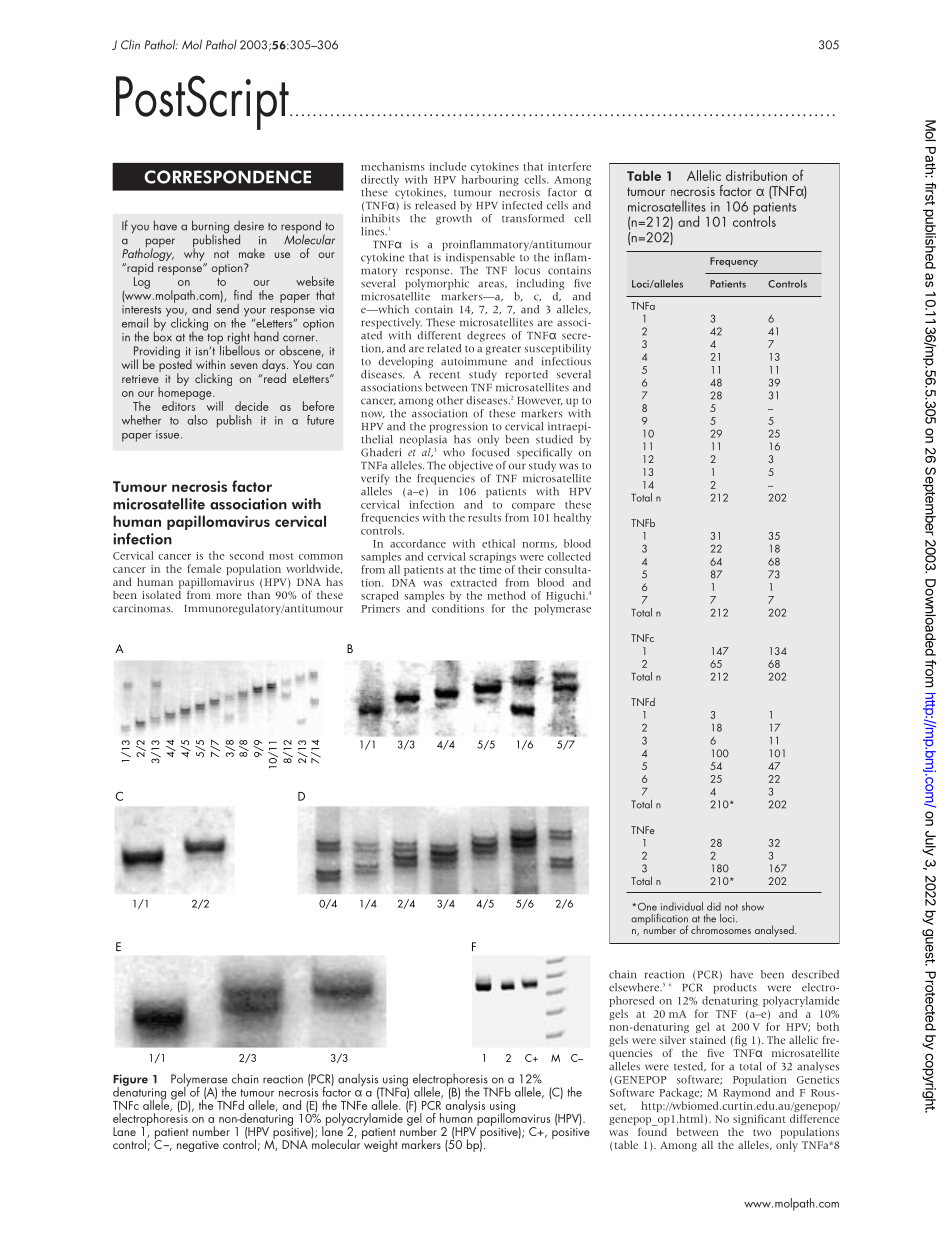 This page has width=952, height=1233. I want to click on negative, so click(198, 1146).
